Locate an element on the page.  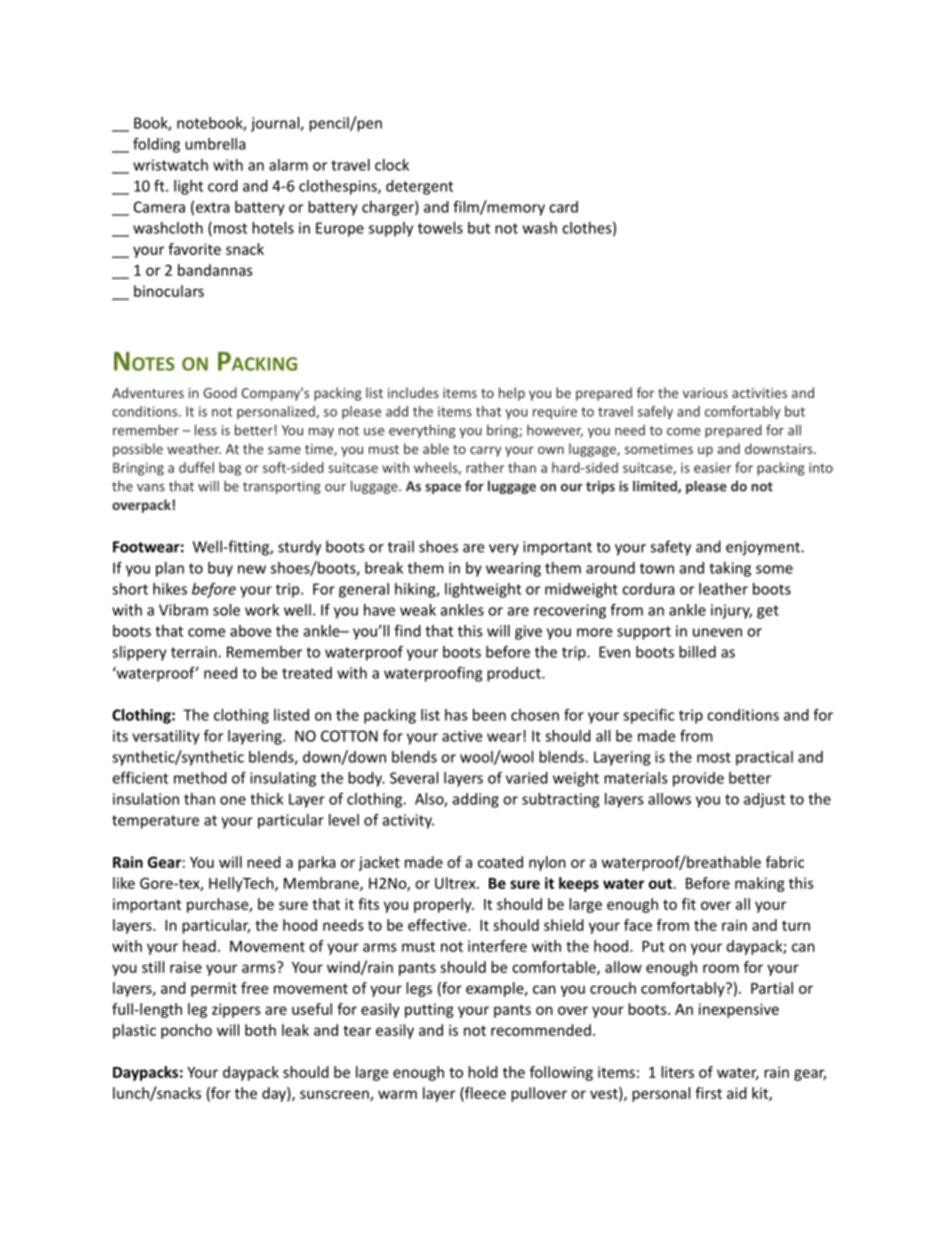
aid is located at coordinates (737, 1093).
